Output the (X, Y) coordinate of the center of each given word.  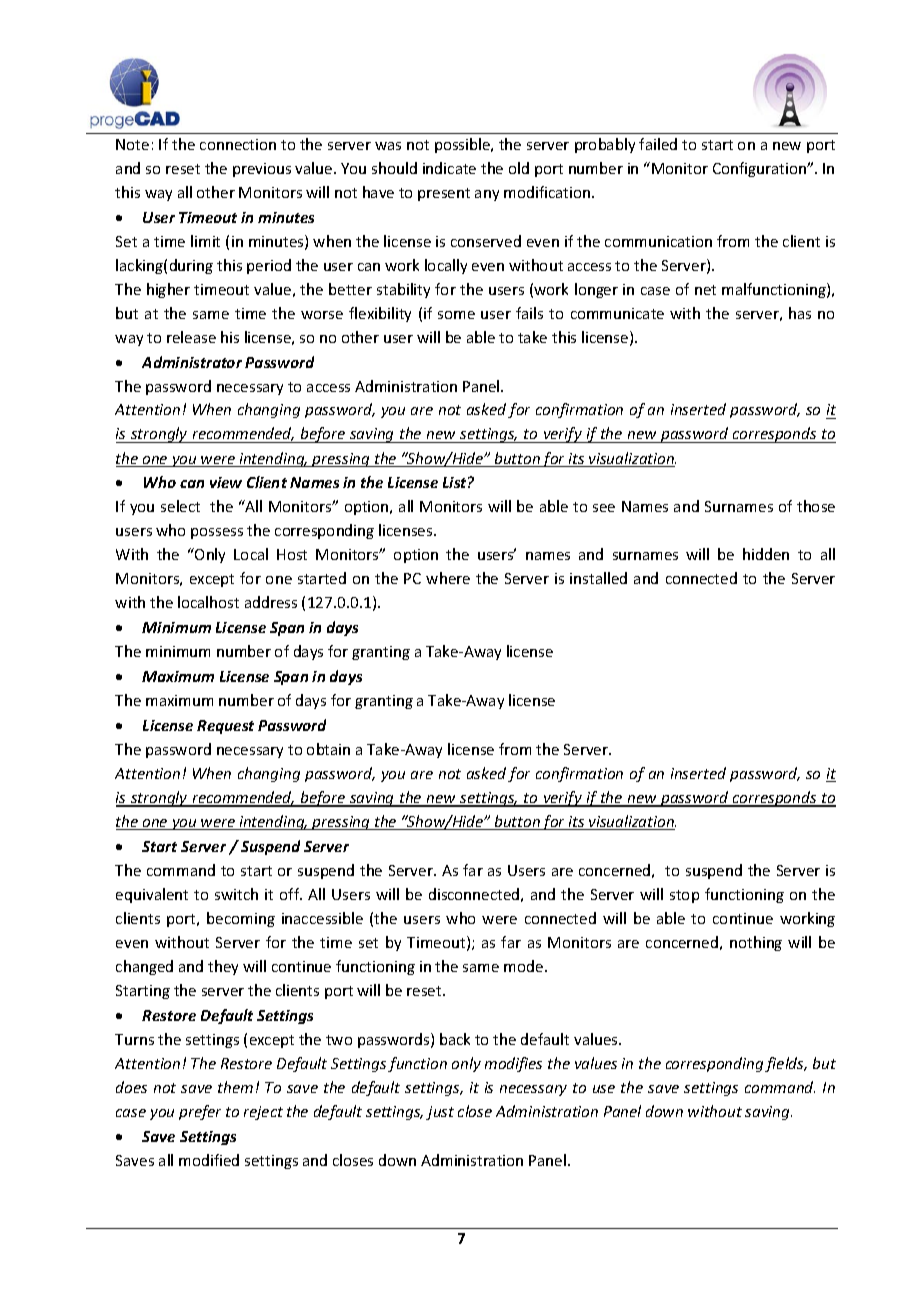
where (448, 578)
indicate (449, 168)
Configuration (760, 169)
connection (238, 144)
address (271, 602)
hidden (766, 554)
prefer (200, 1112)
